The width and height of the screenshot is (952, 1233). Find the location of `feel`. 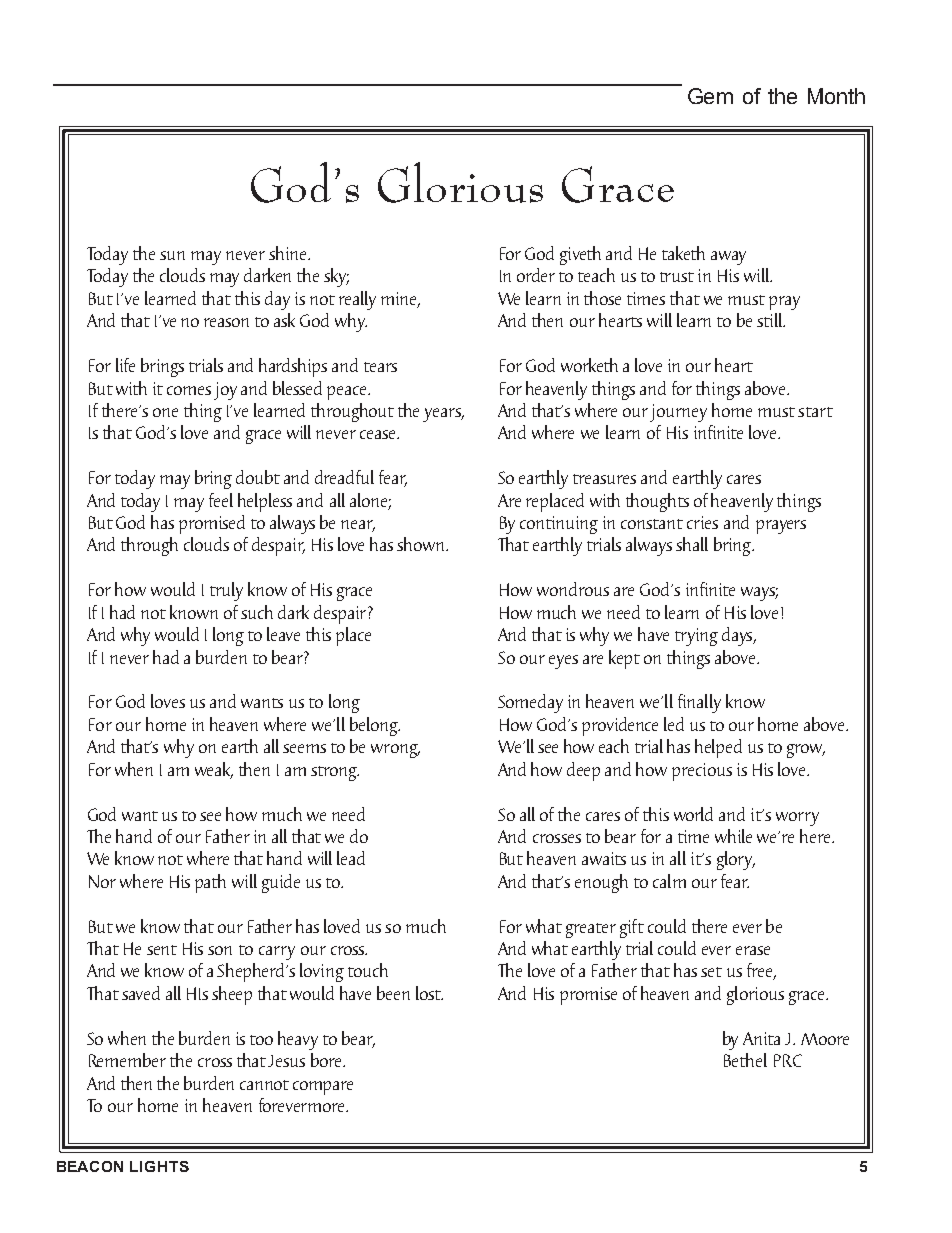

feel is located at coordinates (221, 500).
